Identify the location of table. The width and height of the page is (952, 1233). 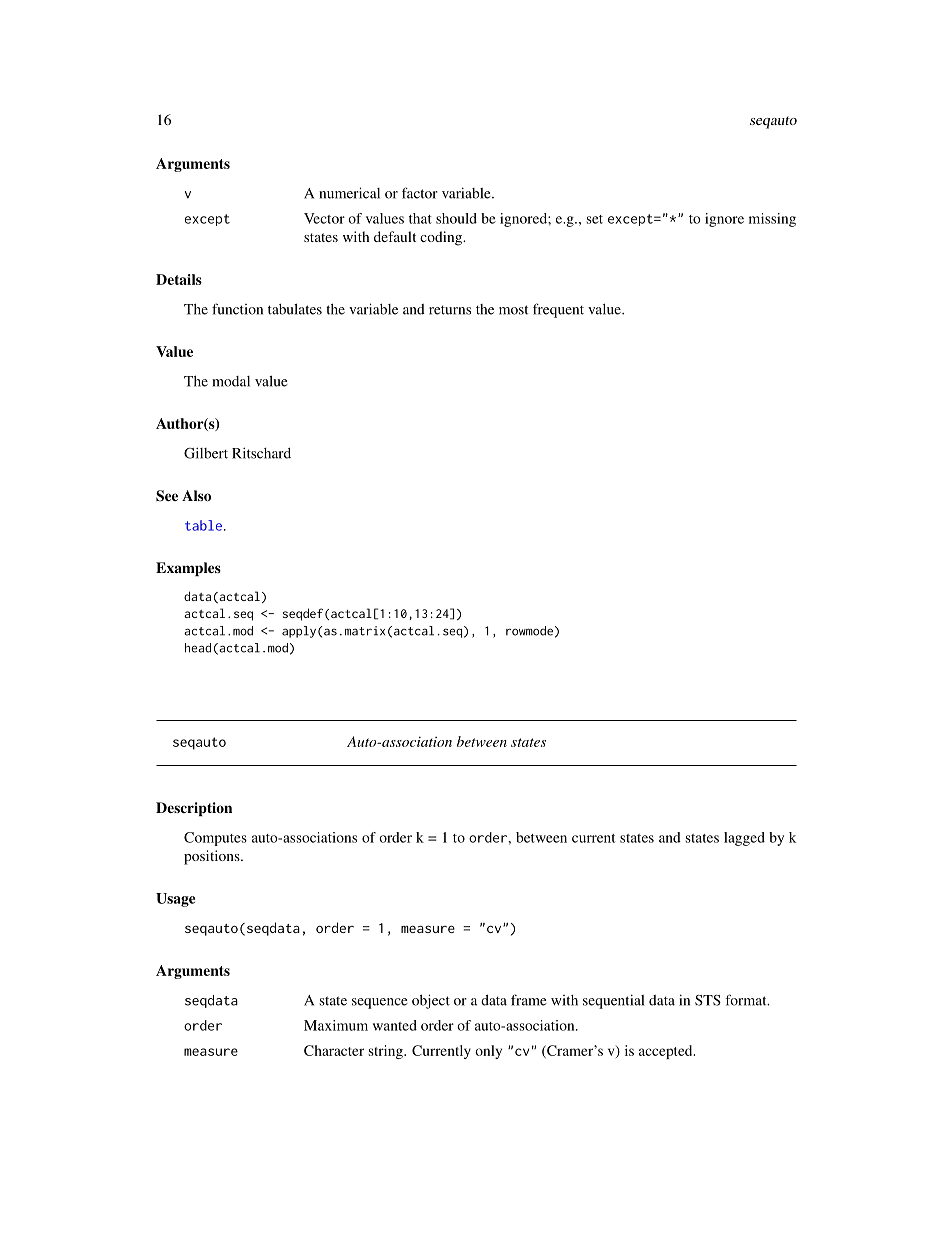
(203, 525).
